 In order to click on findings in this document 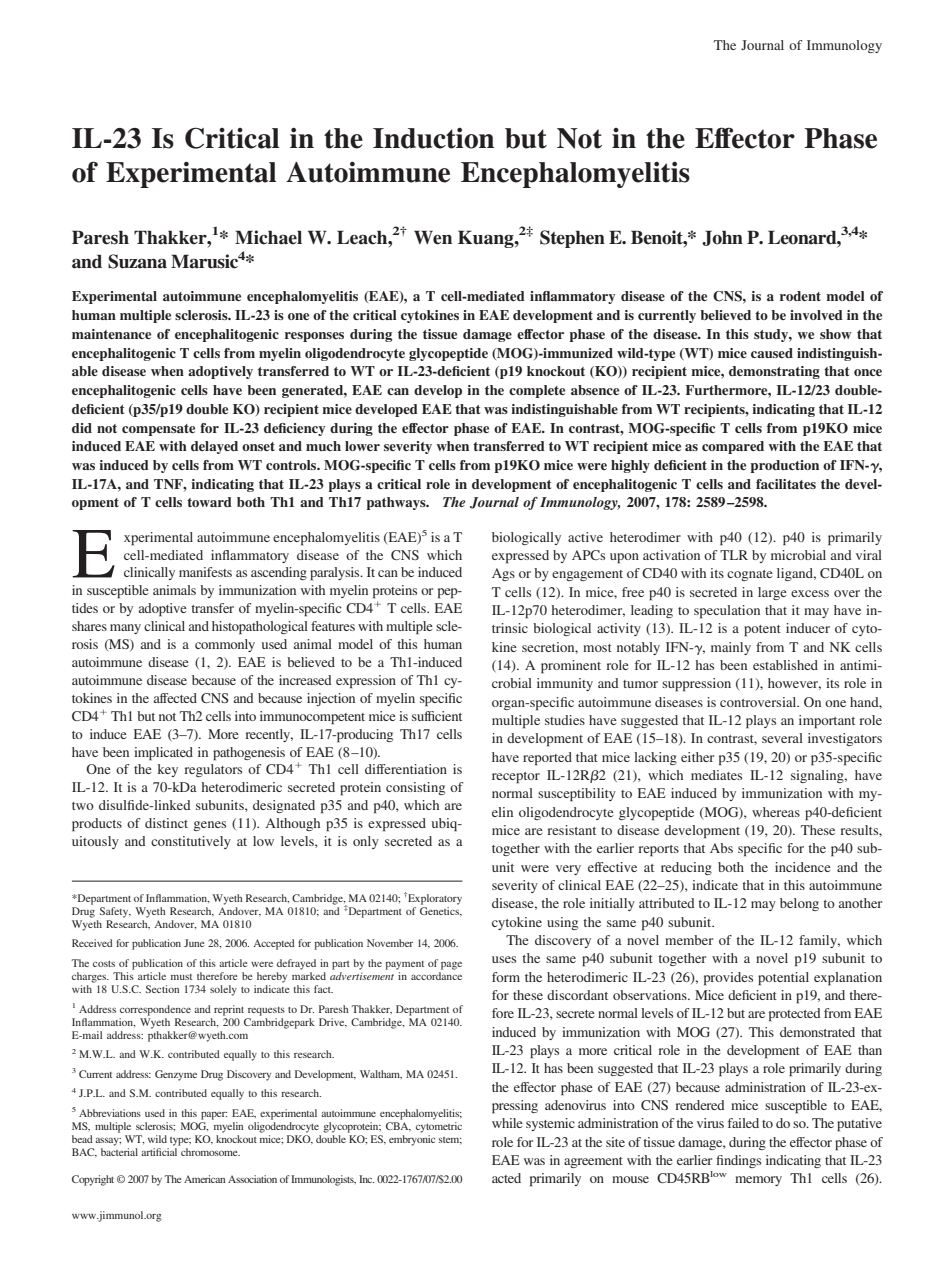, I will do `click(738, 1161)`.
